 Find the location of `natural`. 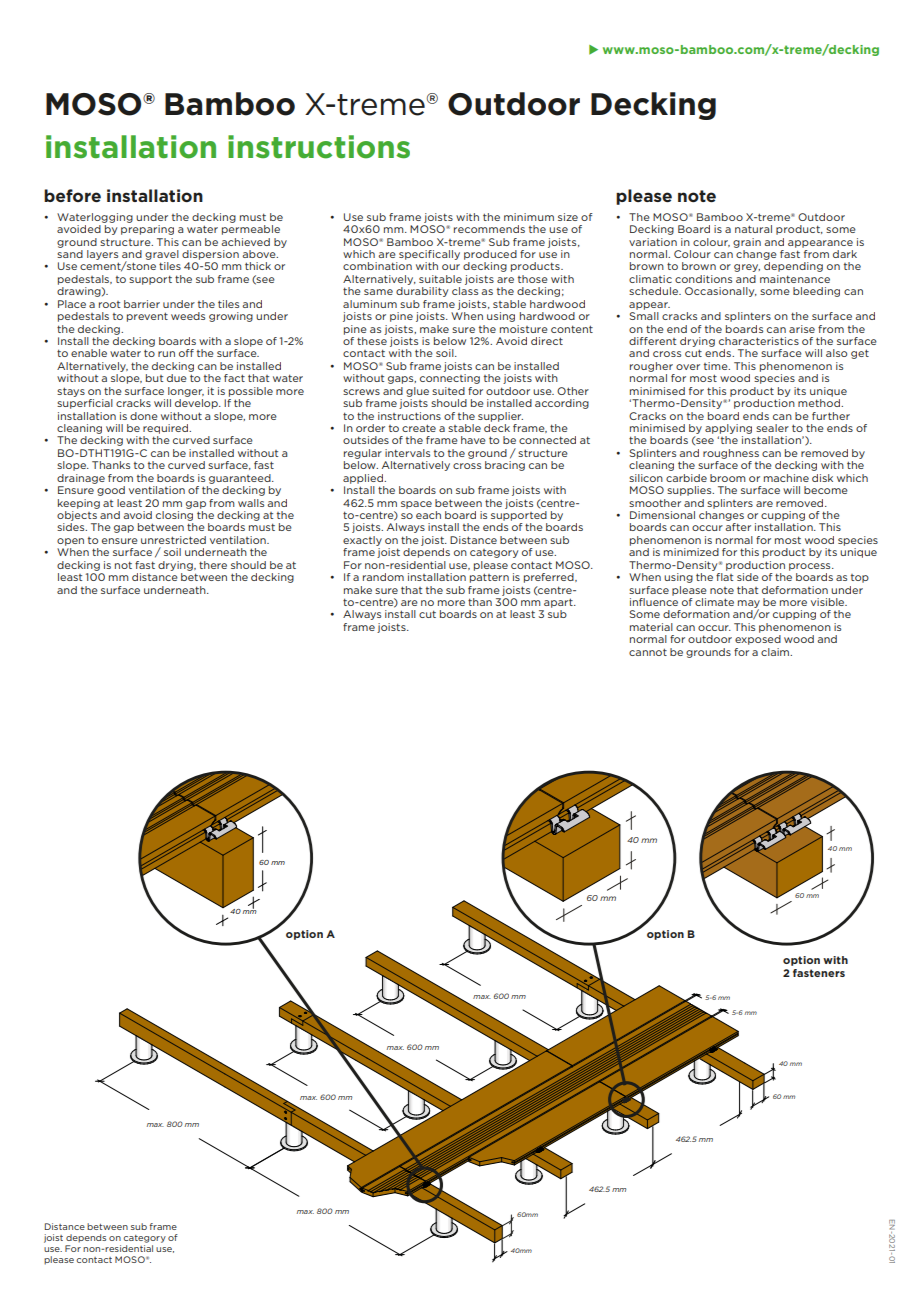

natural is located at coordinates (753, 229).
